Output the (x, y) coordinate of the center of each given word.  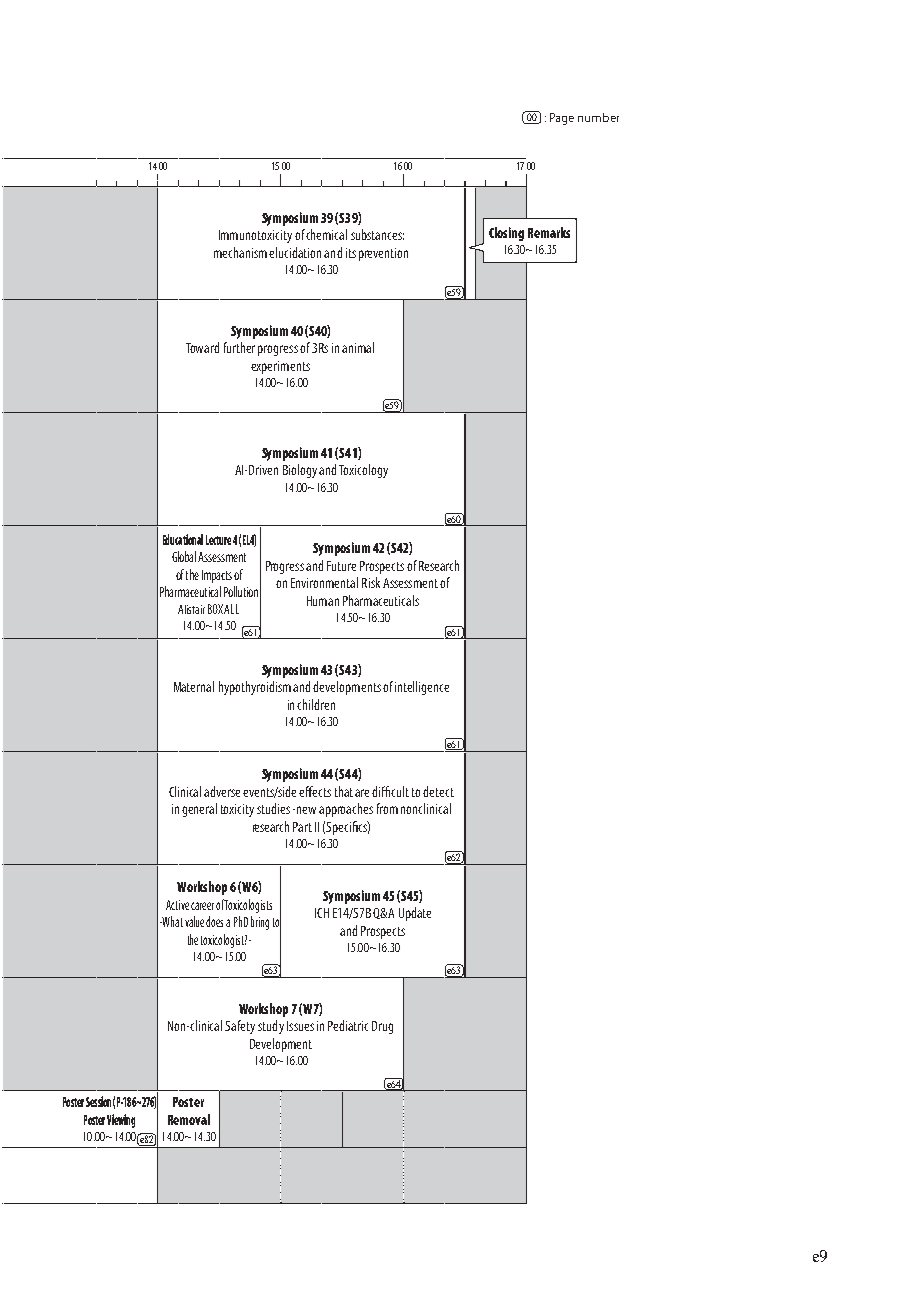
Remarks (549, 232)
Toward (202, 347)
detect (438, 791)
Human (323, 601)
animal (358, 347)
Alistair (191, 609)
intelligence (422, 688)
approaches (346, 810)
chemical (326, 234)
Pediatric (348, 1025)
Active (177, 905)
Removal (189, 1119)
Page (562, 119)
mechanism (240, 252)
